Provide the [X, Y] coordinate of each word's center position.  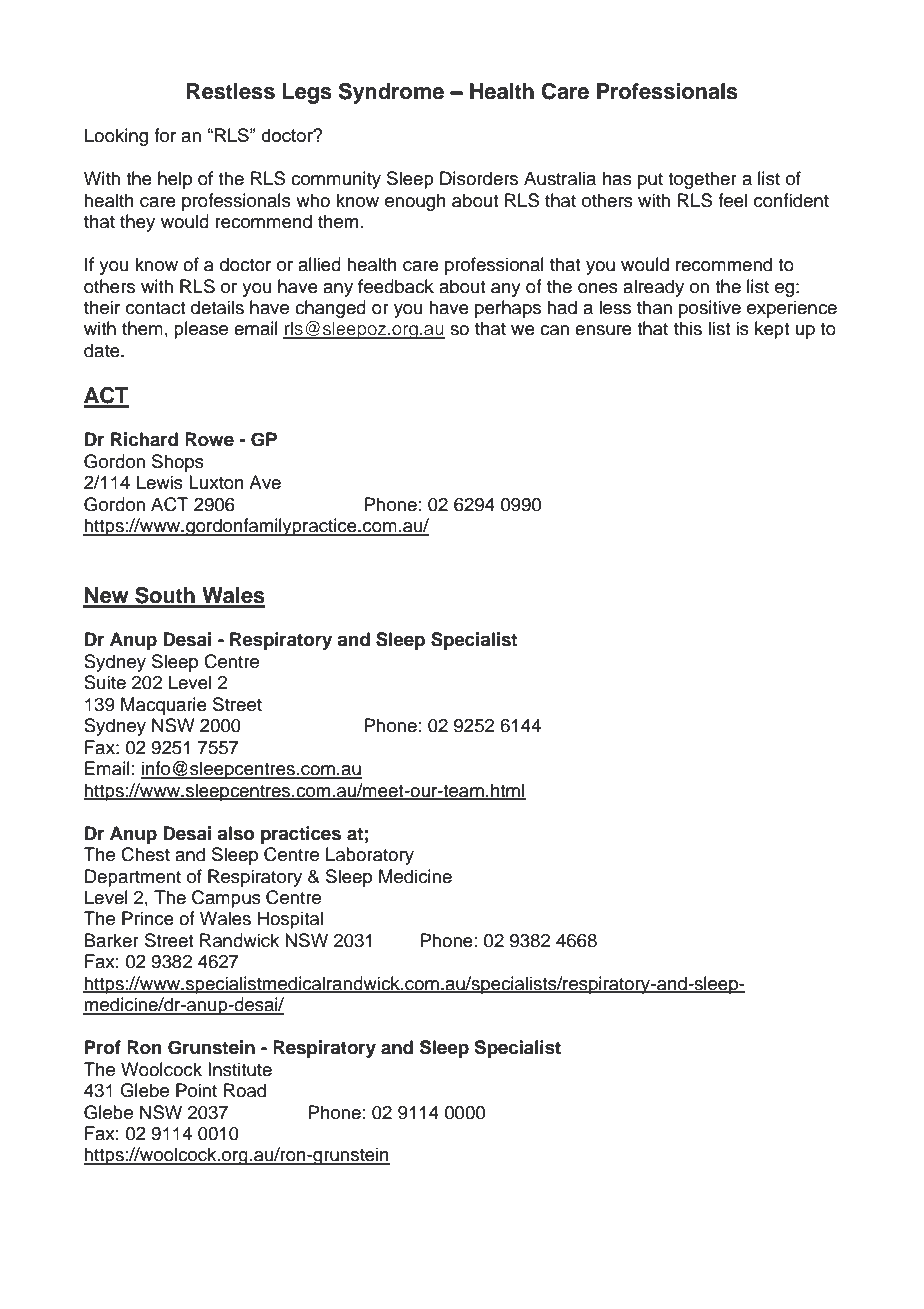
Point [196, 1090]
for [165, 135]
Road [245, 1090]
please [201, 330]
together [702, 180]
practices [301, 835]
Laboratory [370, 856]
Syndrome [391, 93]
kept [772, 330]
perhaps [508, 309]
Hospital [290, 920]
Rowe [209, 439]
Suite [105, 682]
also [235, 833]
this [688, 328]
